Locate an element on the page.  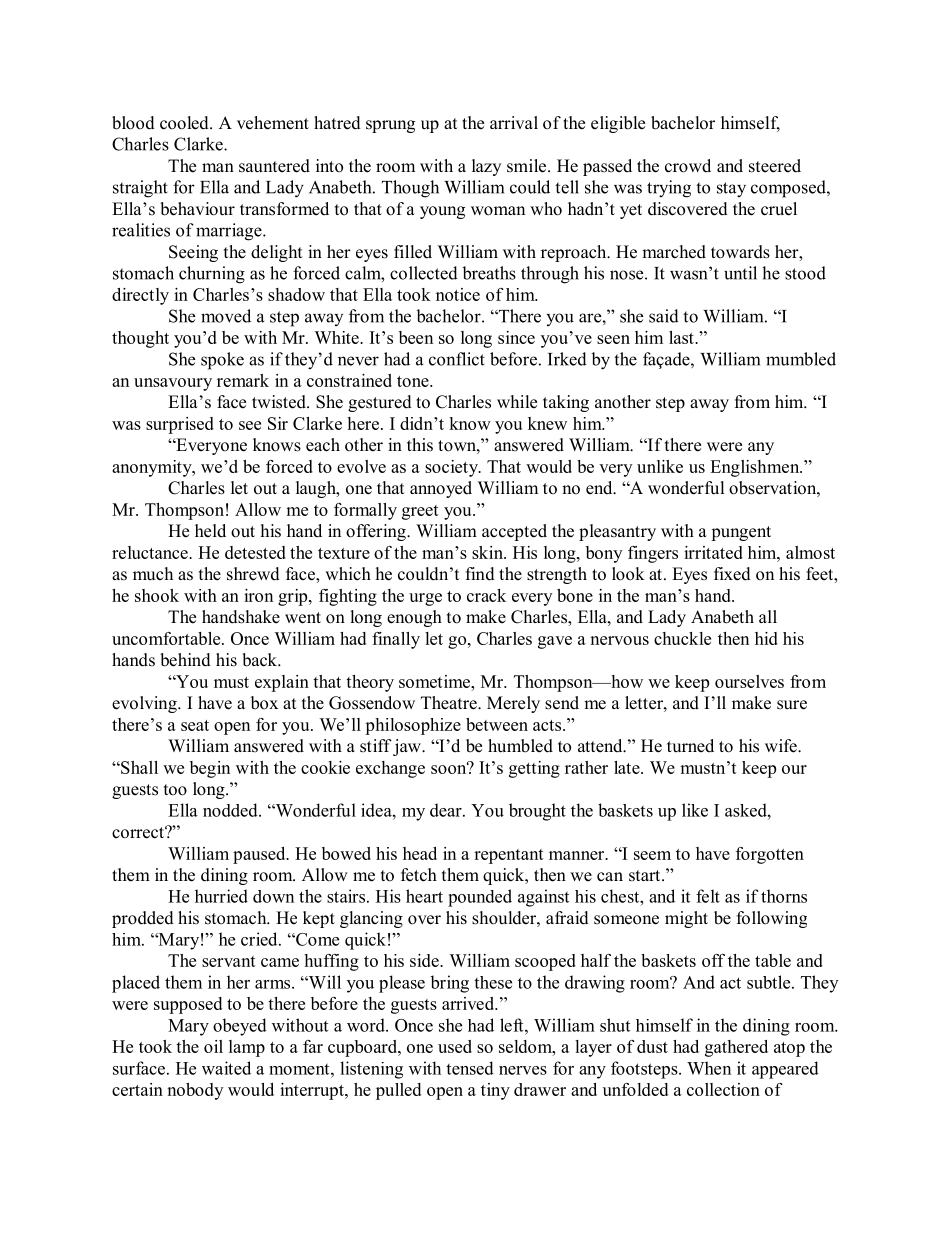
tensed is located at coordinates (470, 1068).
